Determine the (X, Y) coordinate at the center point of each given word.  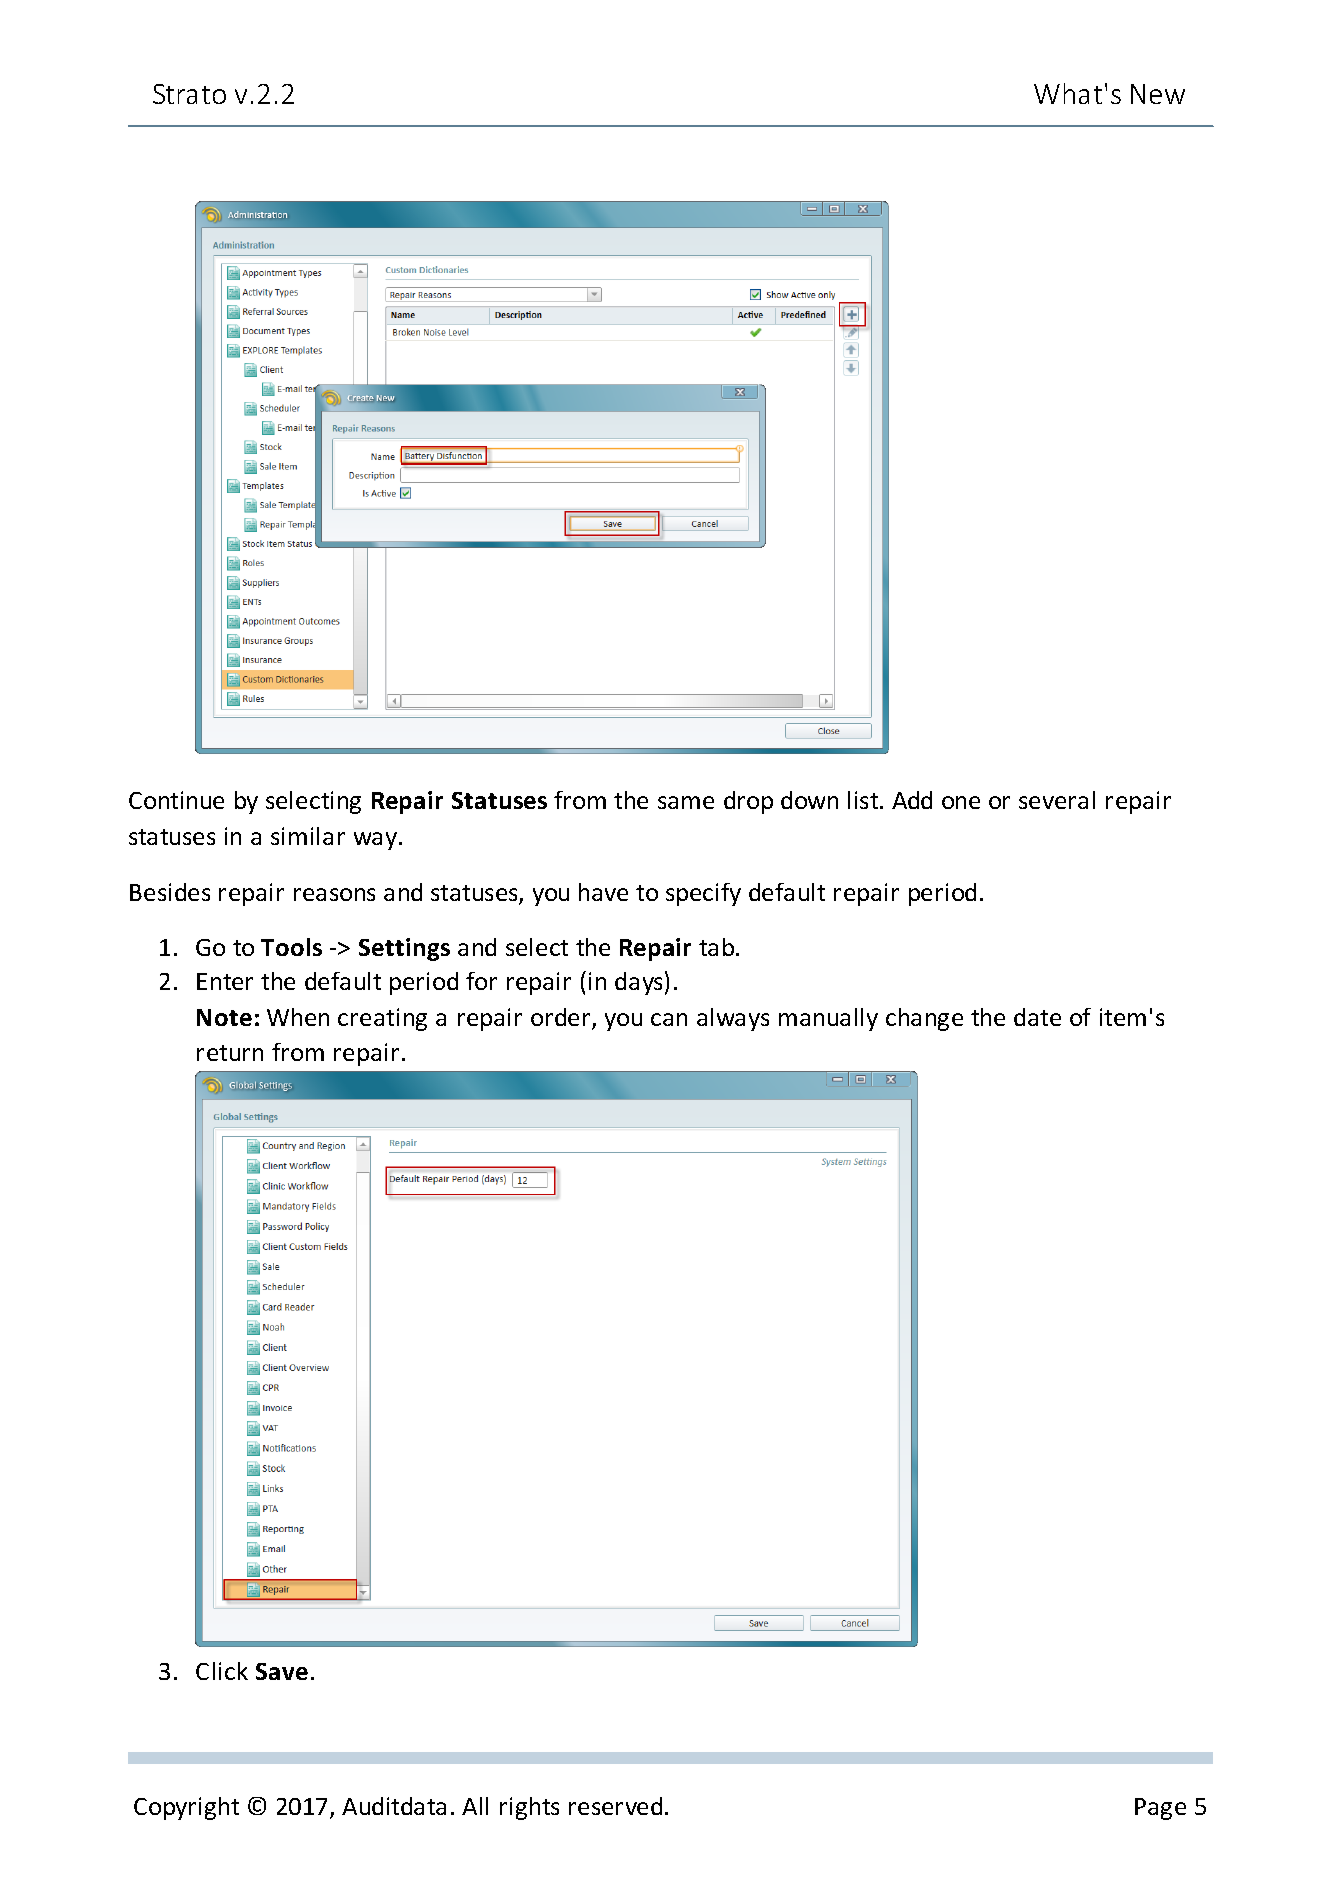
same (686, 802)
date (1037, 1017)
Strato (189, 94)
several (1057, 800)
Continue (176, 800)
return (230, 1053)
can (669, 1019)
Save (282, 1671)
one (961, 802)
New (1158, 94)
